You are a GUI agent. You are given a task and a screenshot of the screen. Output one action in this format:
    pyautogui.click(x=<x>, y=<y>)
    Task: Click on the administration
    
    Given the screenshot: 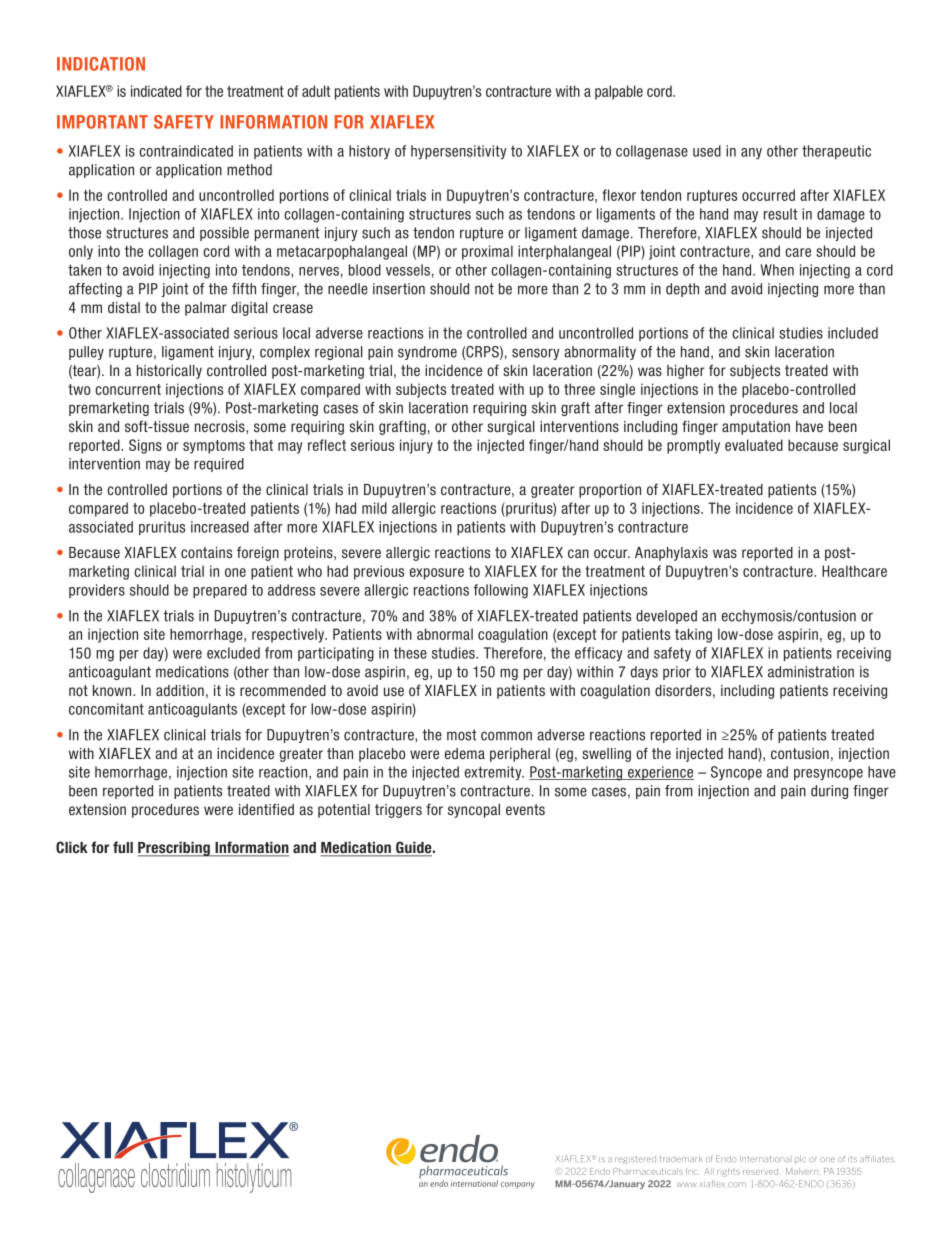 What is the action you would take?
    pyautogui.click(x=811, y=672)
